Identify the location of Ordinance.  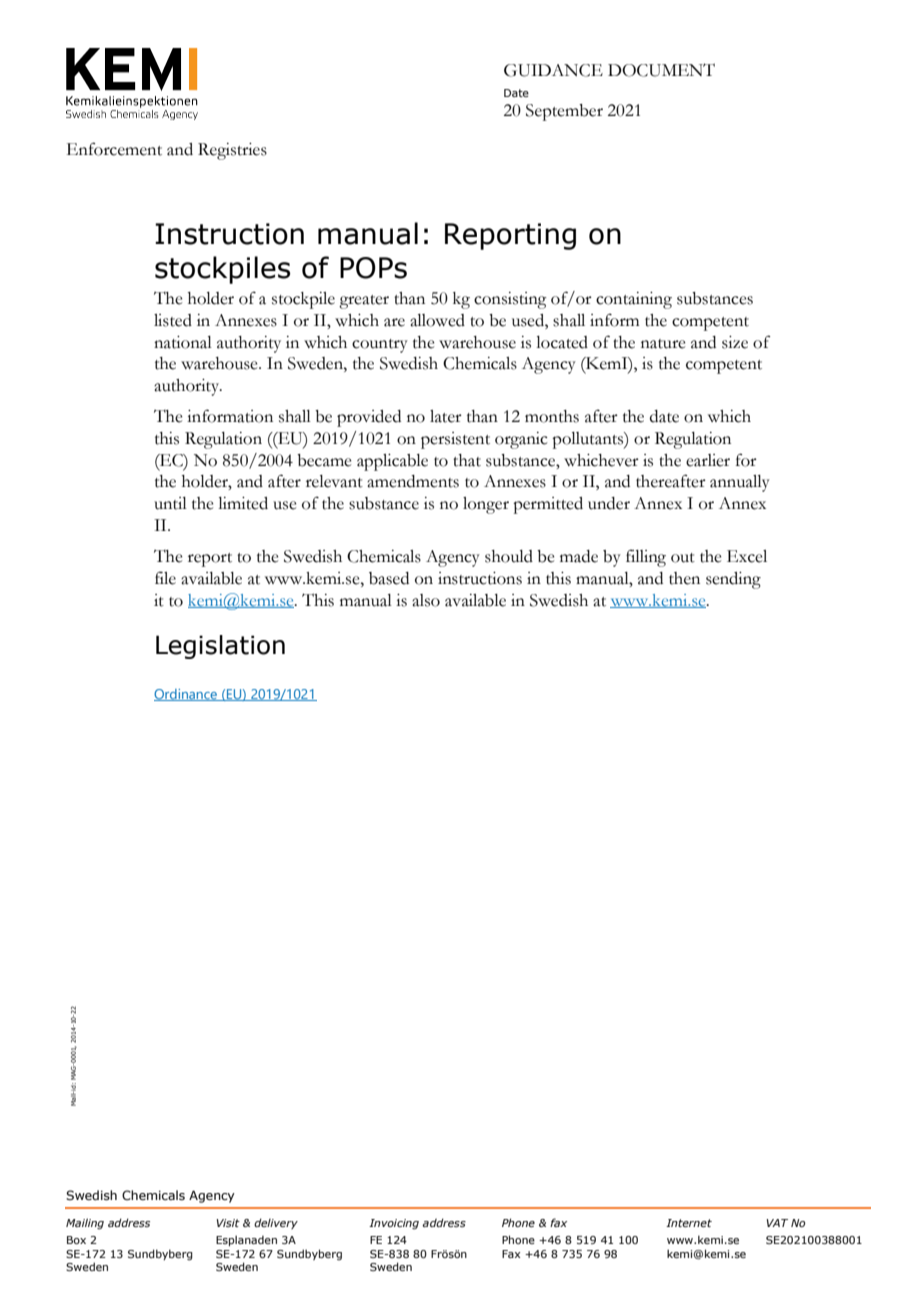
(186, 695).
